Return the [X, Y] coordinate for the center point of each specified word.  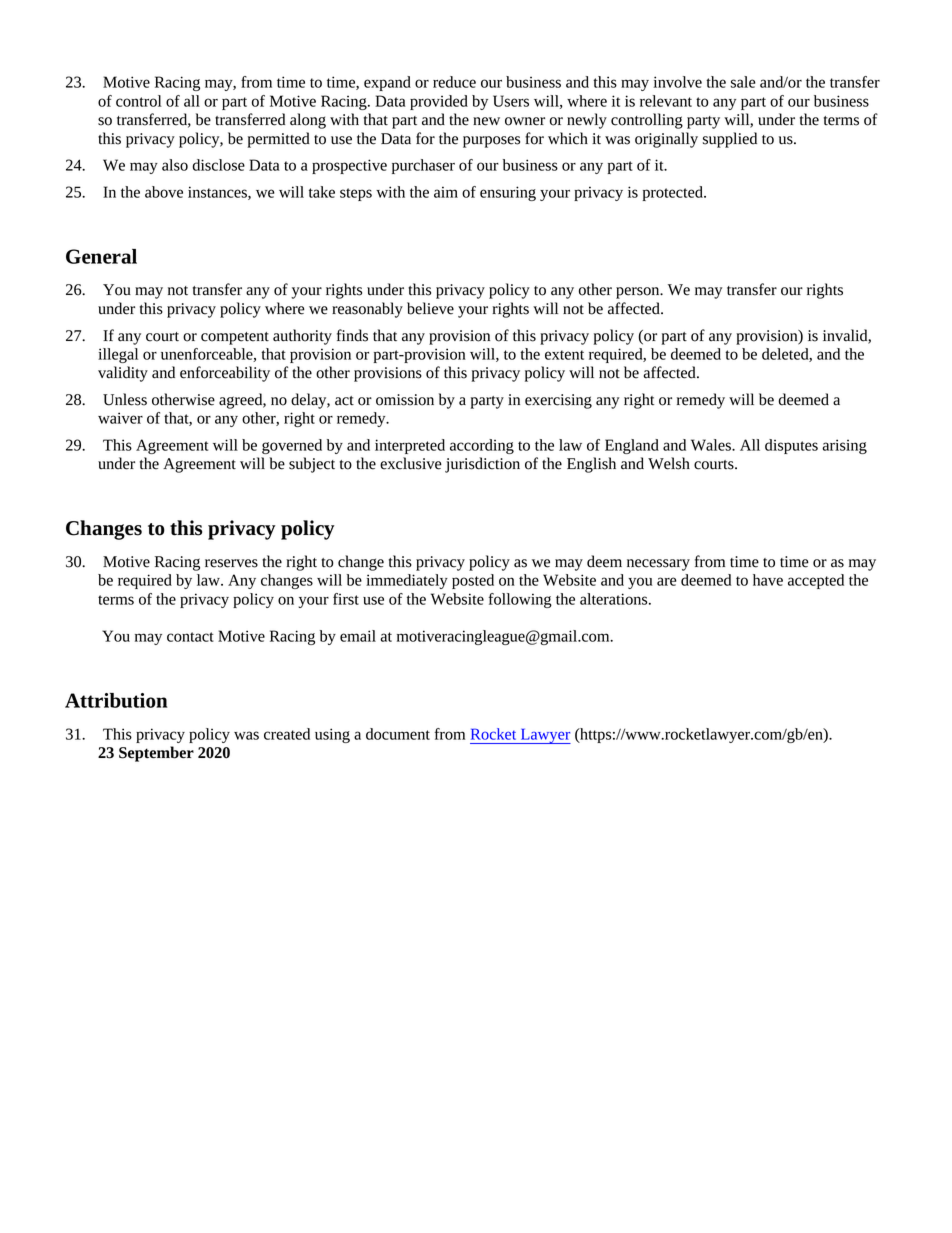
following [520, 600]
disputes [791, 446]
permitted [279, 140]
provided [439, 102]
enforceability [225, 374]
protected [674, 193]
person [639, 293]
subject [312, 465]
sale [743, 82]
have [768, 580]
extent [564, 355]
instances [218, 193]
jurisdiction [482, 465]
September [156, 754]
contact [190, 637]
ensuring [508, 193]
